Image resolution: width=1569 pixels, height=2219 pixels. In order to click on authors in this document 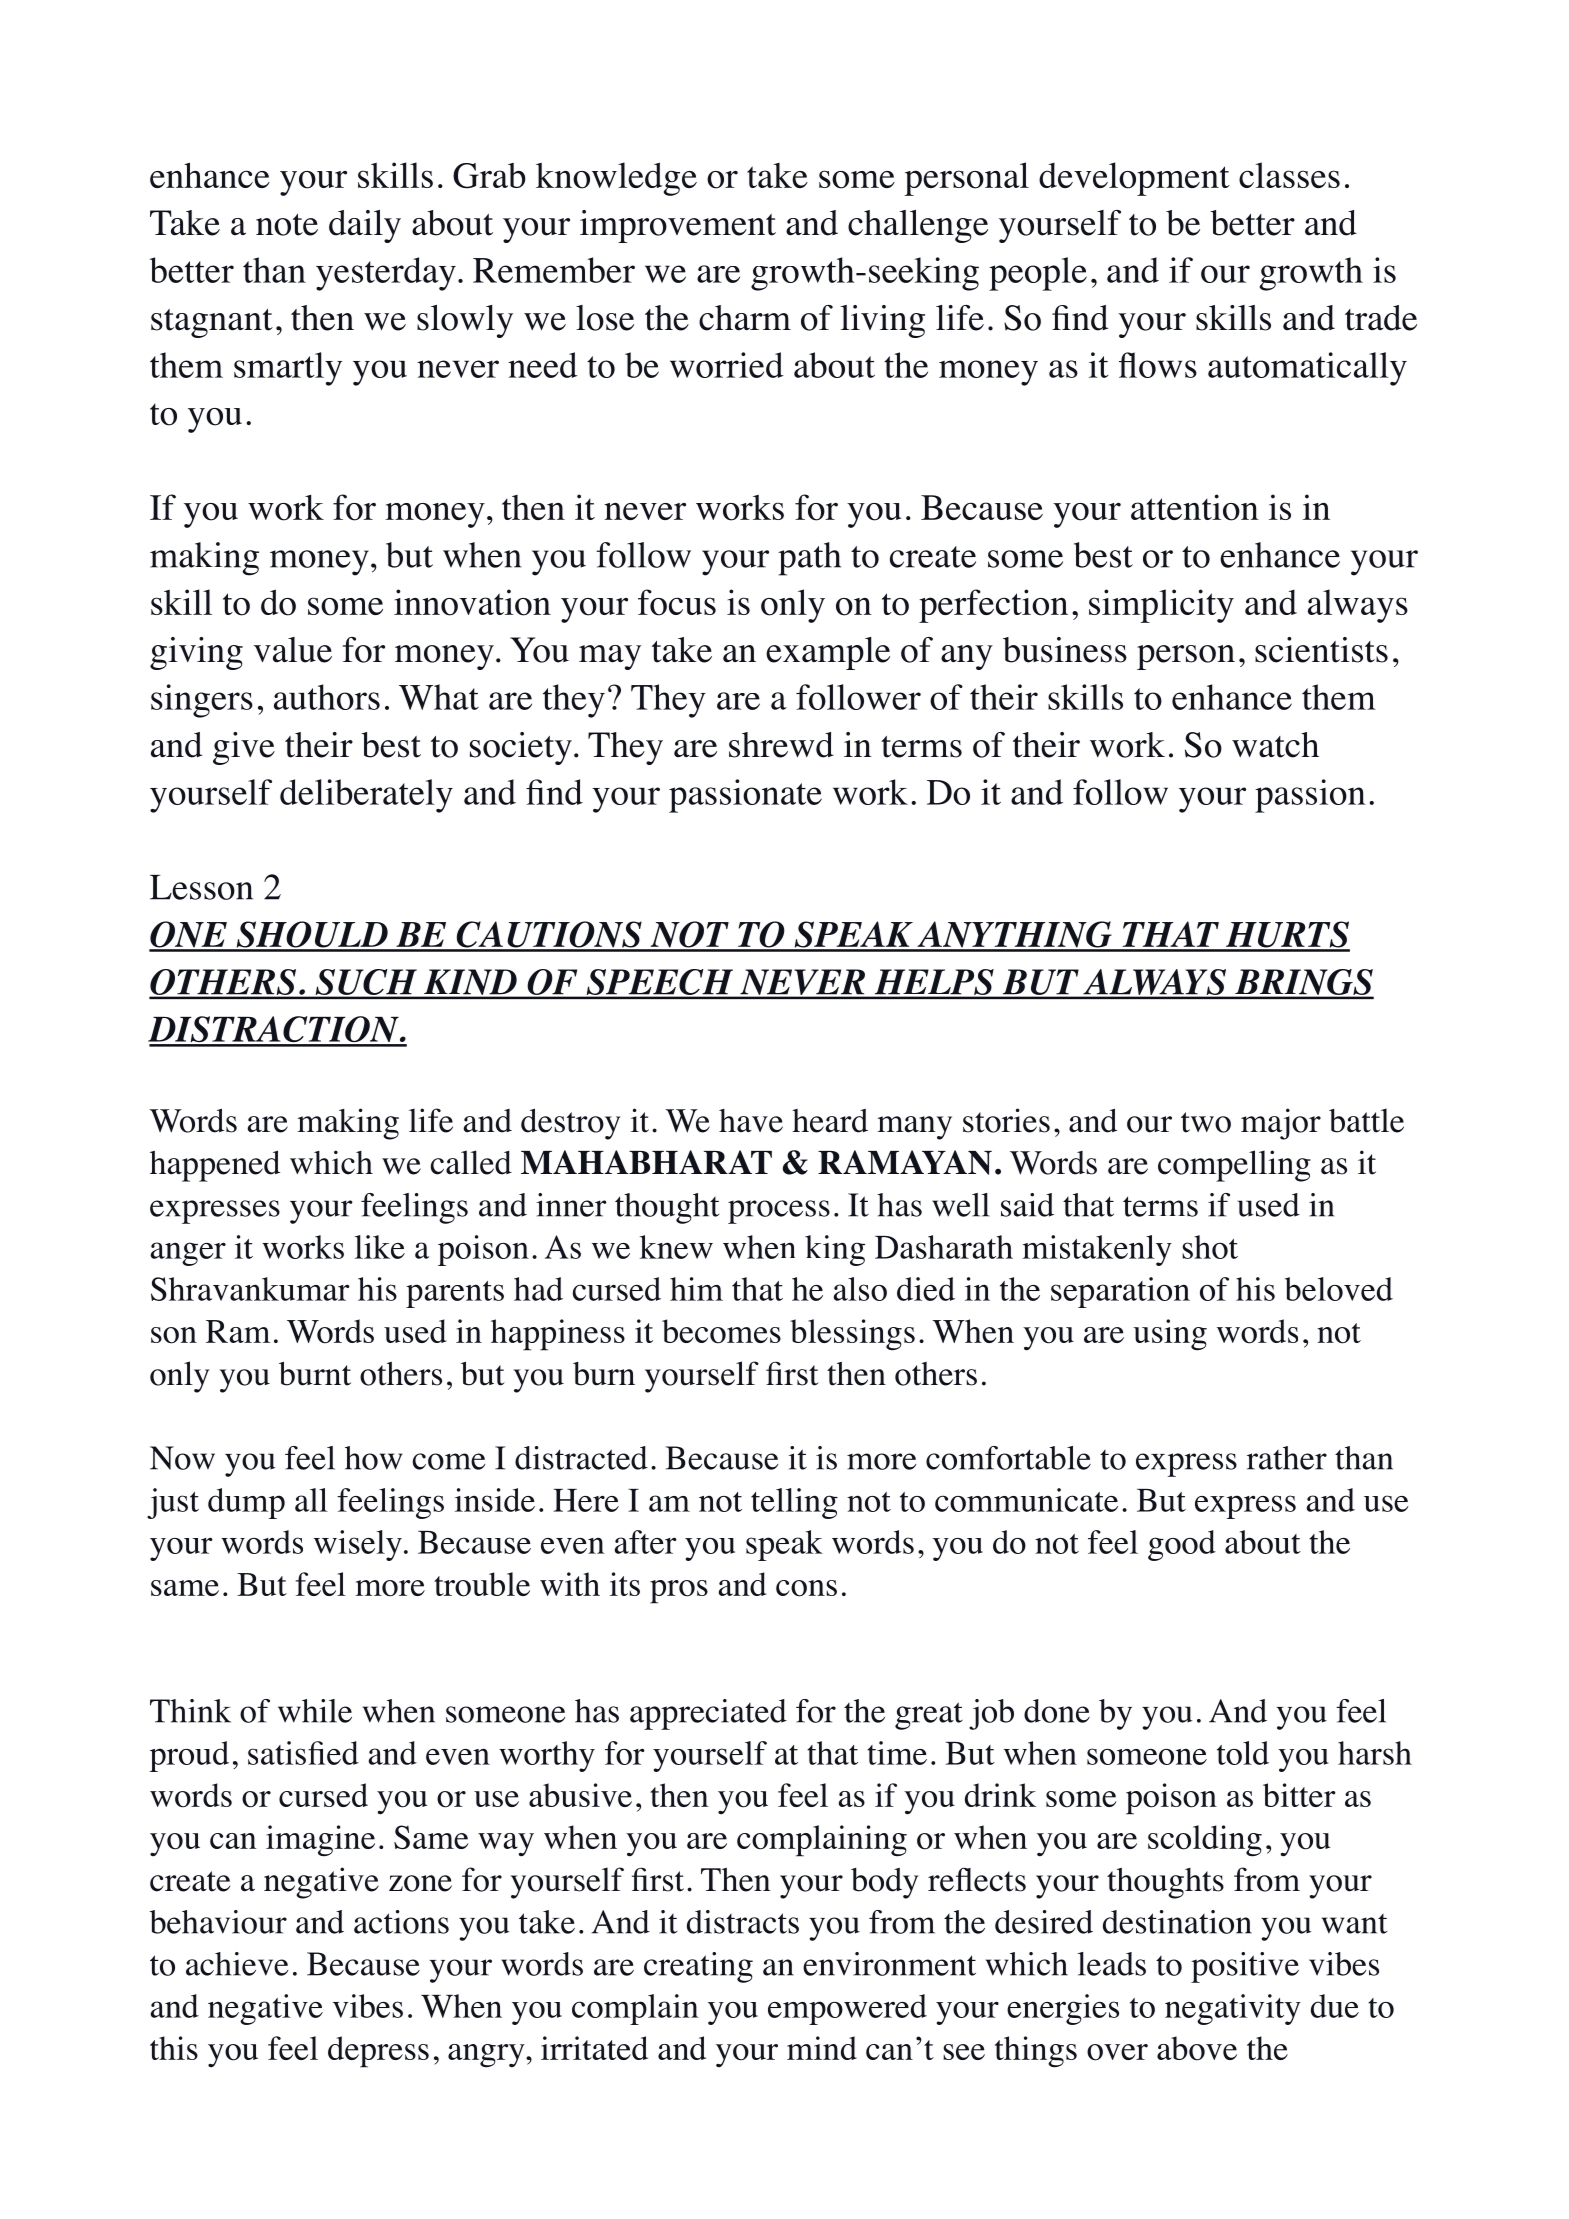, I will do `click(327, 697)`.
